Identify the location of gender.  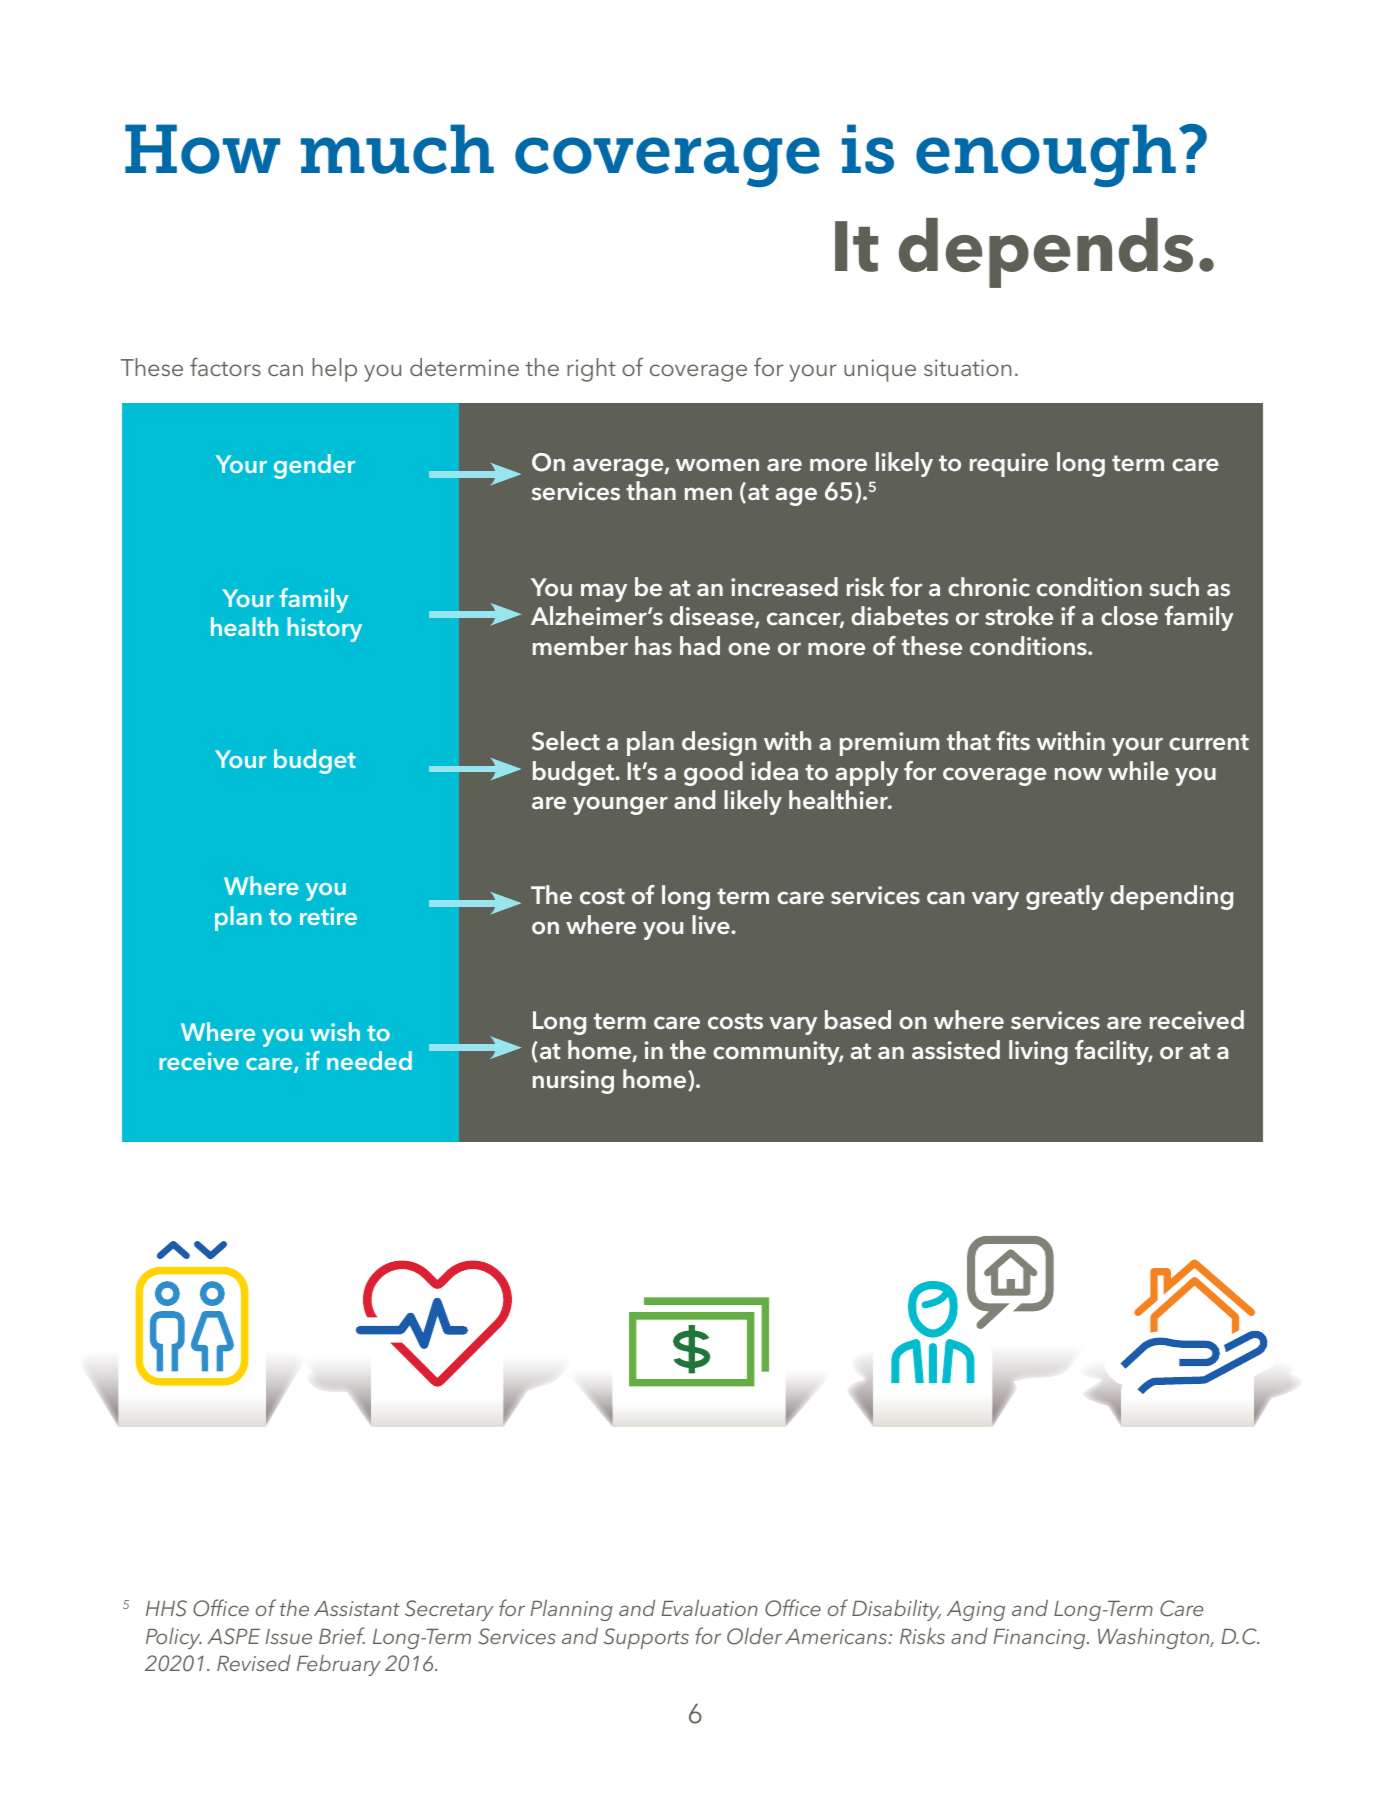
(314, 466).
